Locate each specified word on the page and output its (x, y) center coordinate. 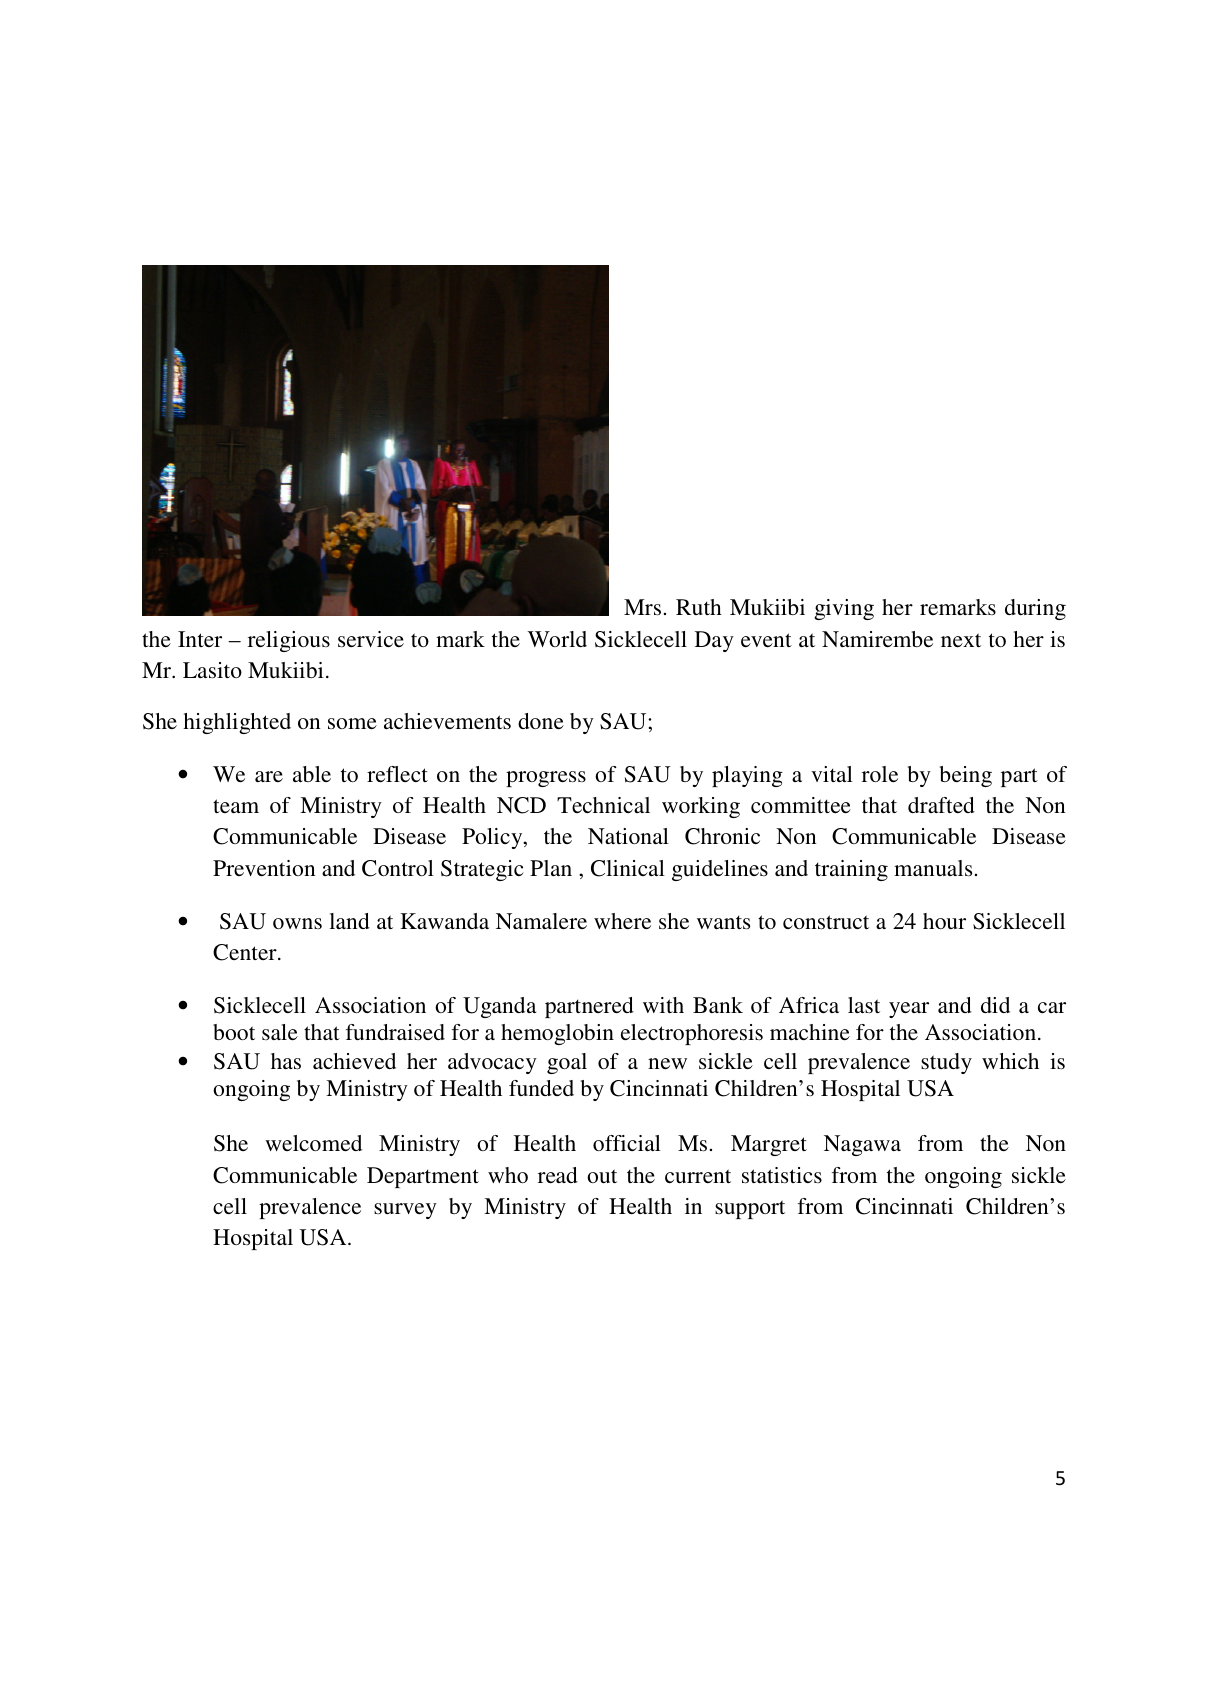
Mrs (642, 607)
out (602, 1176)
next (961, 640)
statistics (782, 1175)
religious (289, 641)
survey (405, 1211)
